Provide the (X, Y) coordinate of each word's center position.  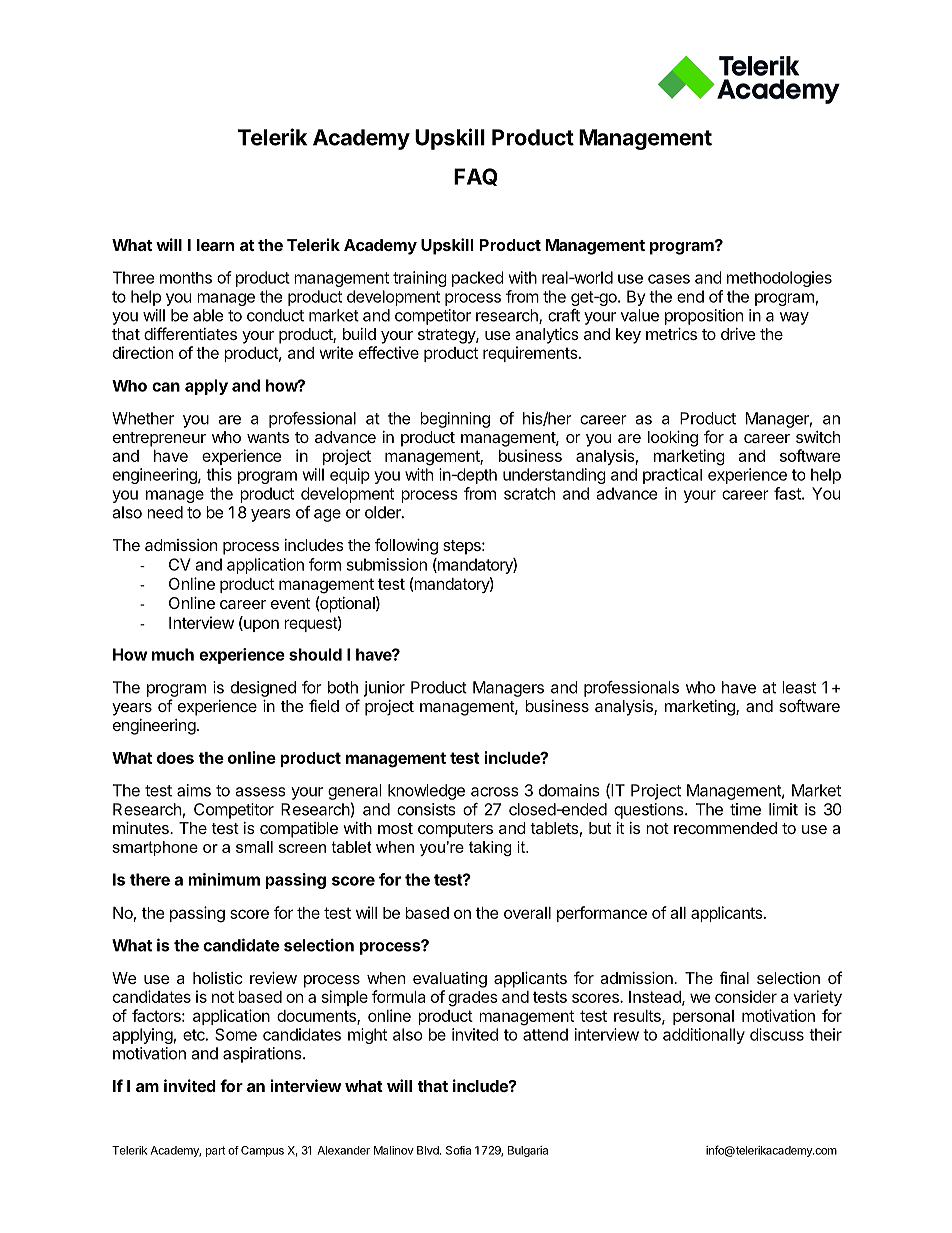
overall (527, 913)
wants (268, 437)
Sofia (458, 1150)
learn (215, 245)
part (215, 1151)
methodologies (779, 279)
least (799, 687)
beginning (455, 420)
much (173, 654)
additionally (704, 1036)
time (745, 809)
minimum (224, 879)
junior (384, 689)
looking (673, 439)
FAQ (476, 177)
